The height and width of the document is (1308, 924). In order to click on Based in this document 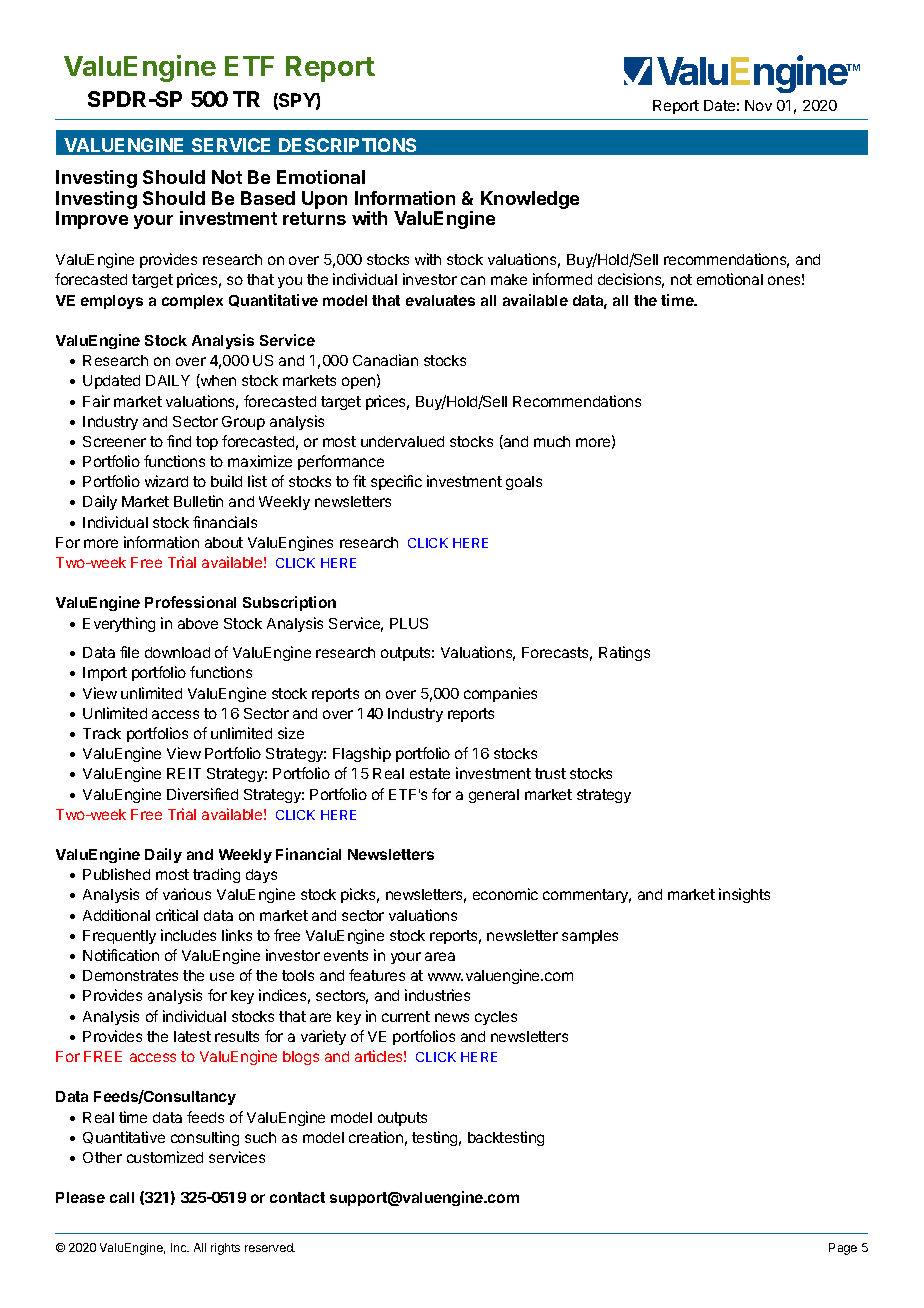, I will do `click(268, 198)`.
